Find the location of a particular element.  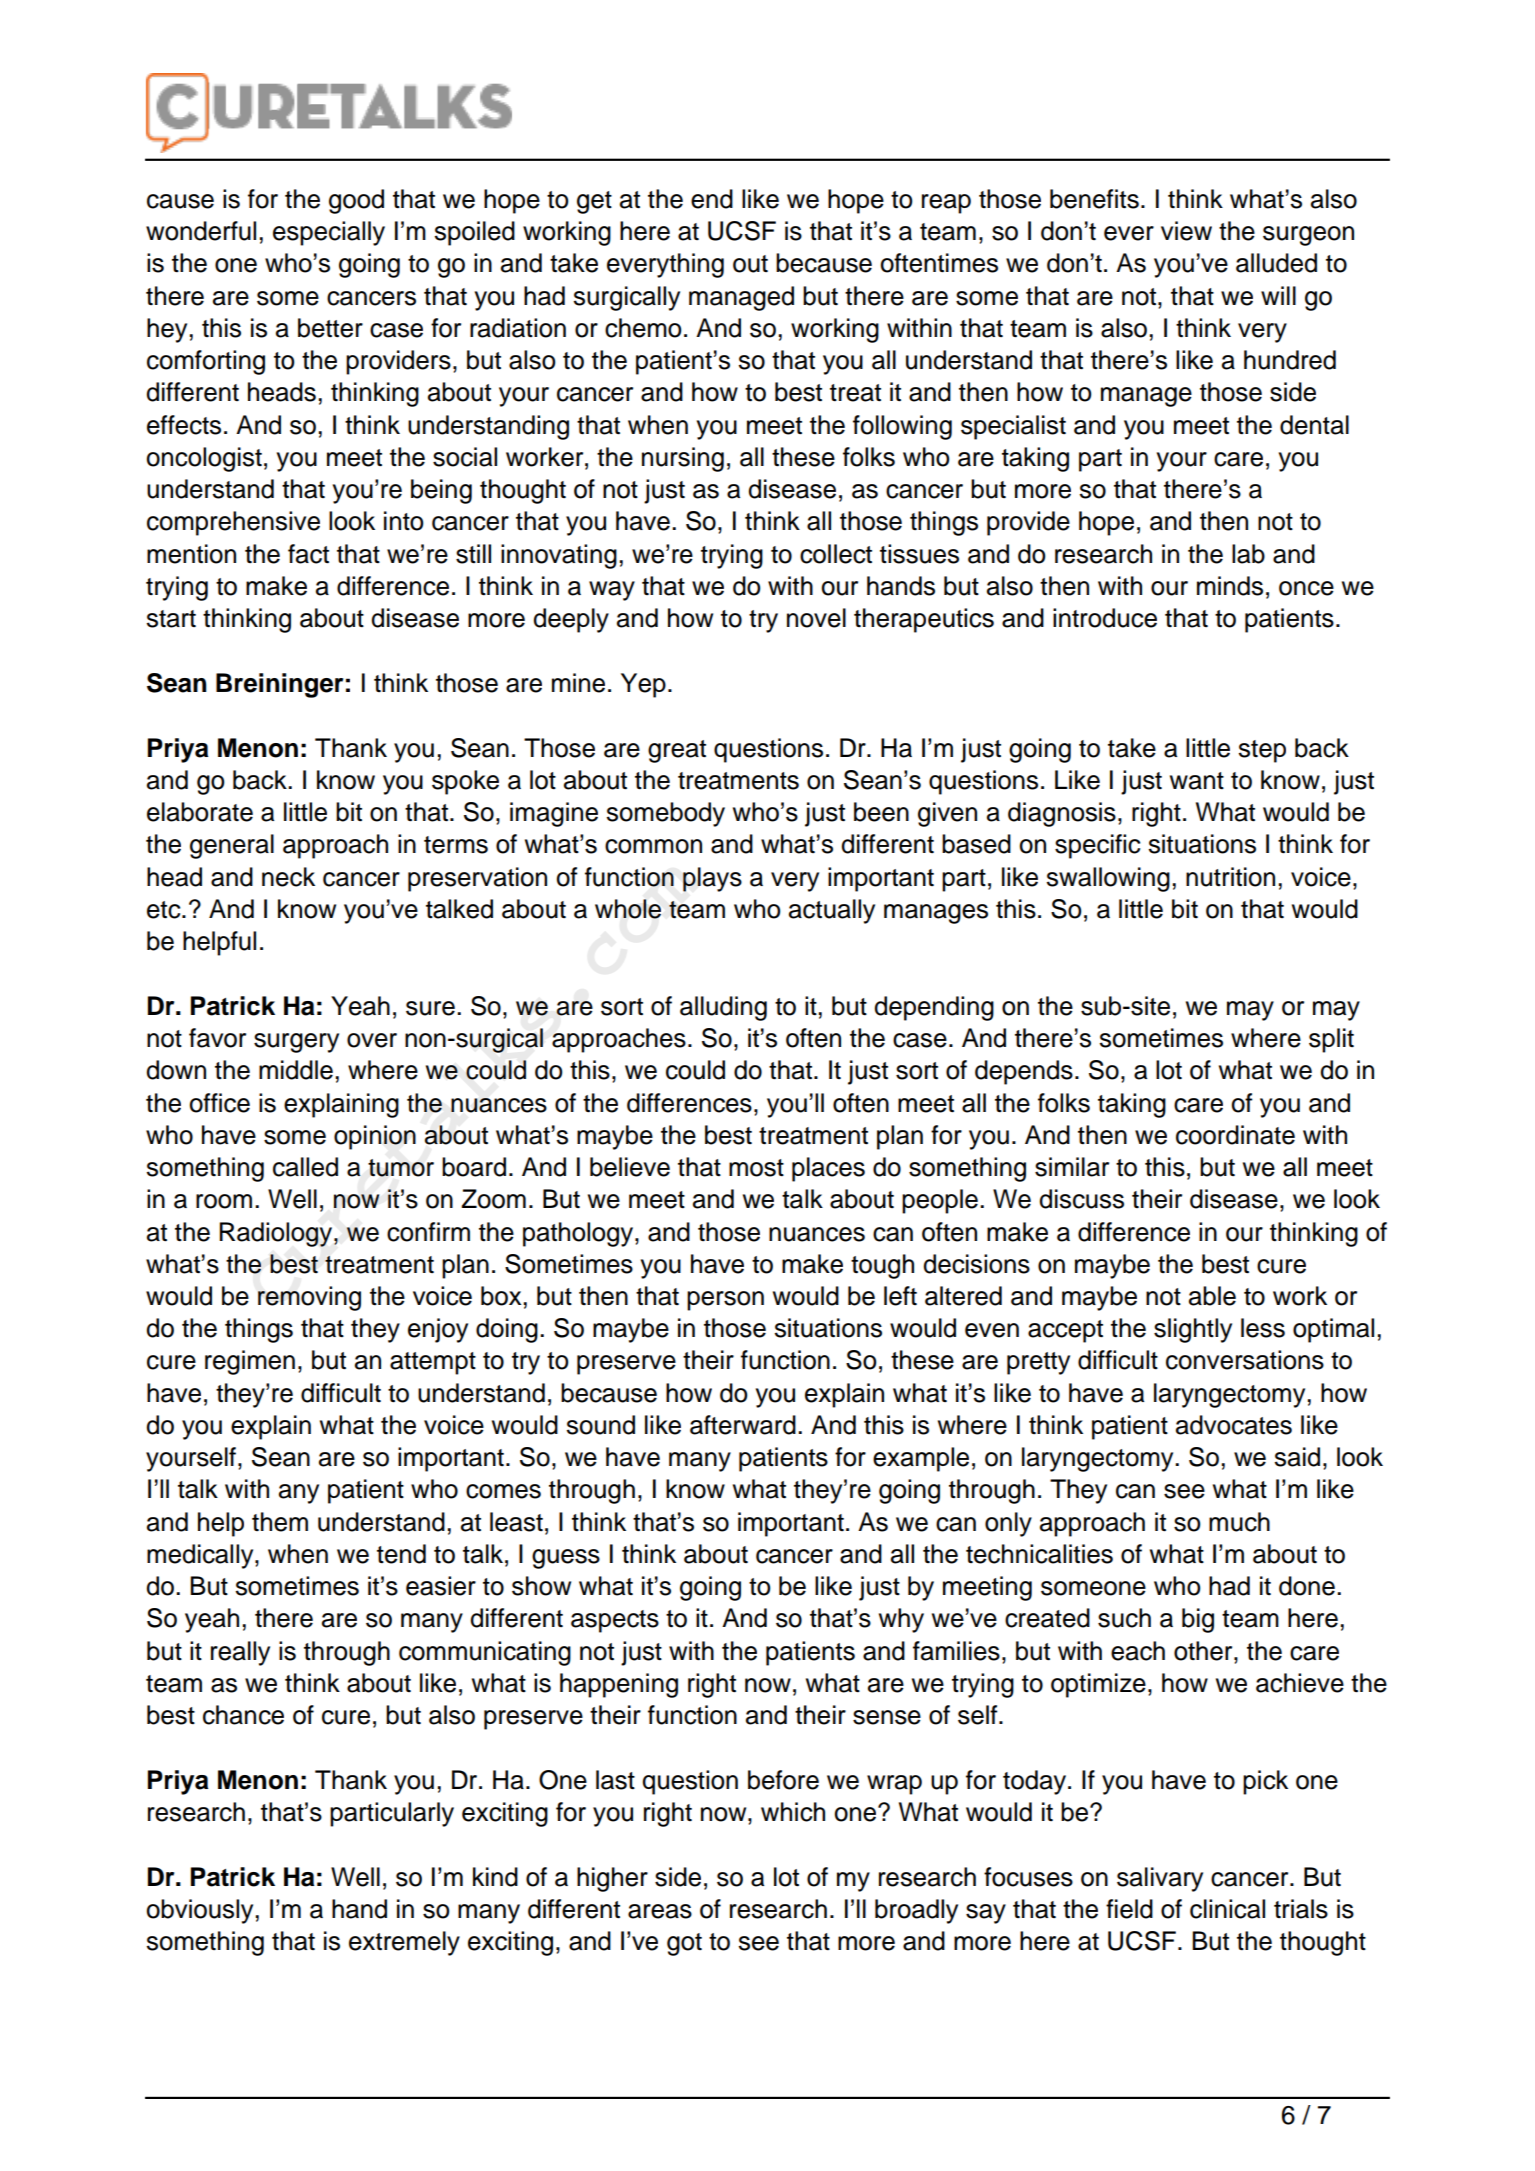

person is located at coordinates (725, 1301).
